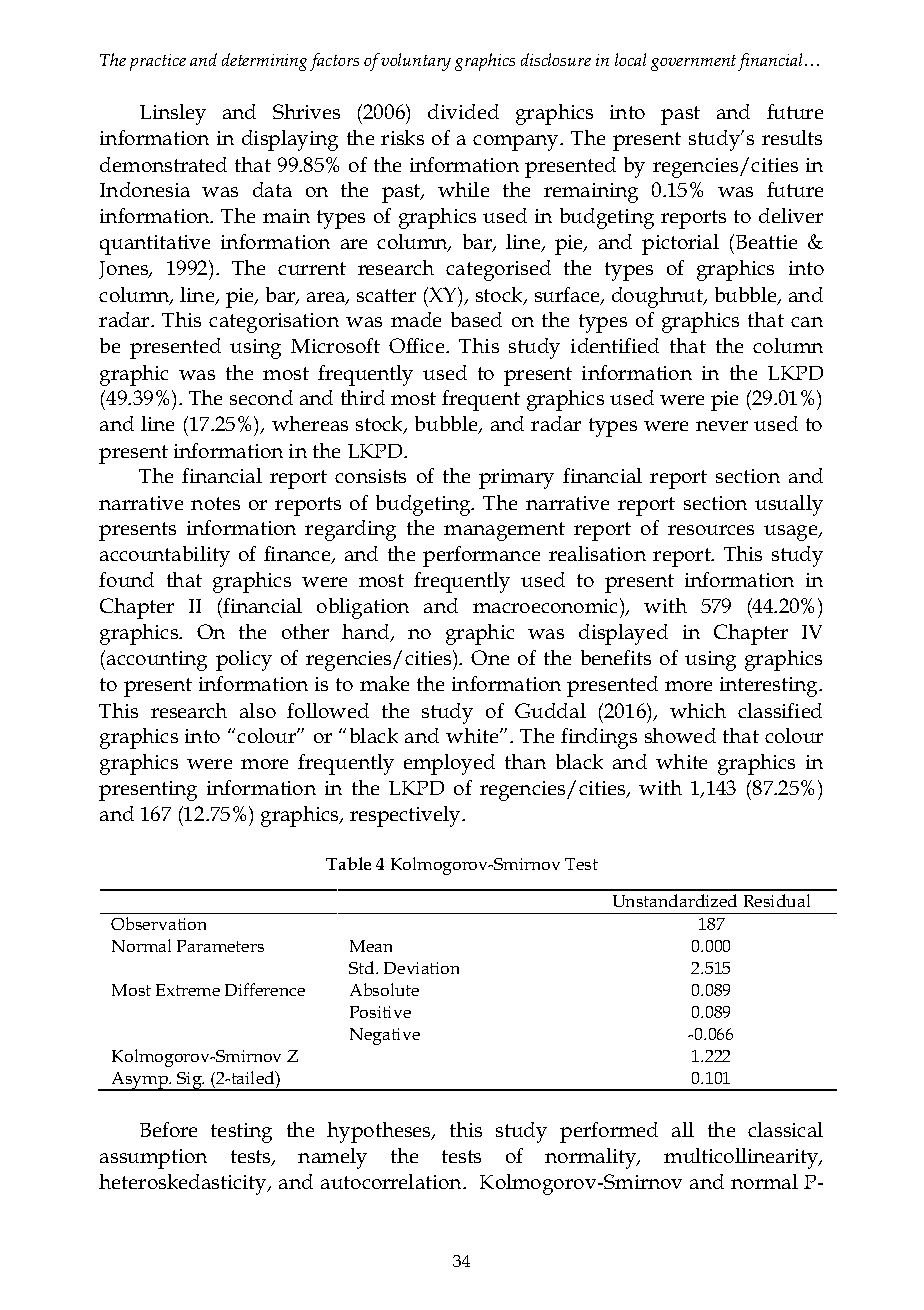 Image resolution: width=924 pixels, height=1310 pixels. I want to click on autocorrelation, so click(392, 1181).
